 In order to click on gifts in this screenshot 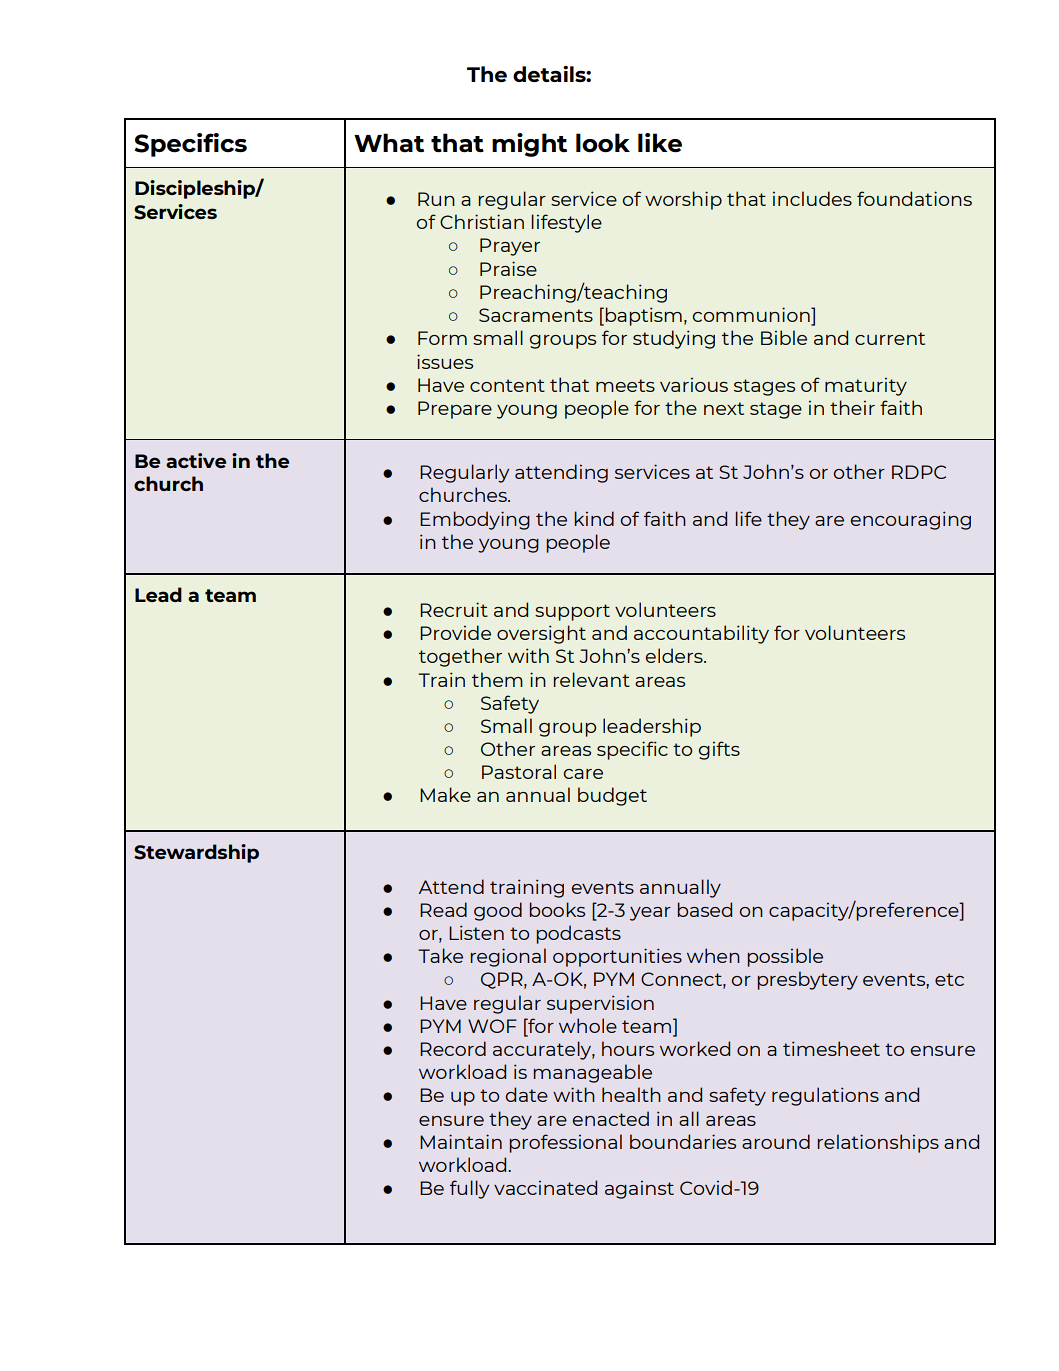, I will do `click(719, 750)`.
